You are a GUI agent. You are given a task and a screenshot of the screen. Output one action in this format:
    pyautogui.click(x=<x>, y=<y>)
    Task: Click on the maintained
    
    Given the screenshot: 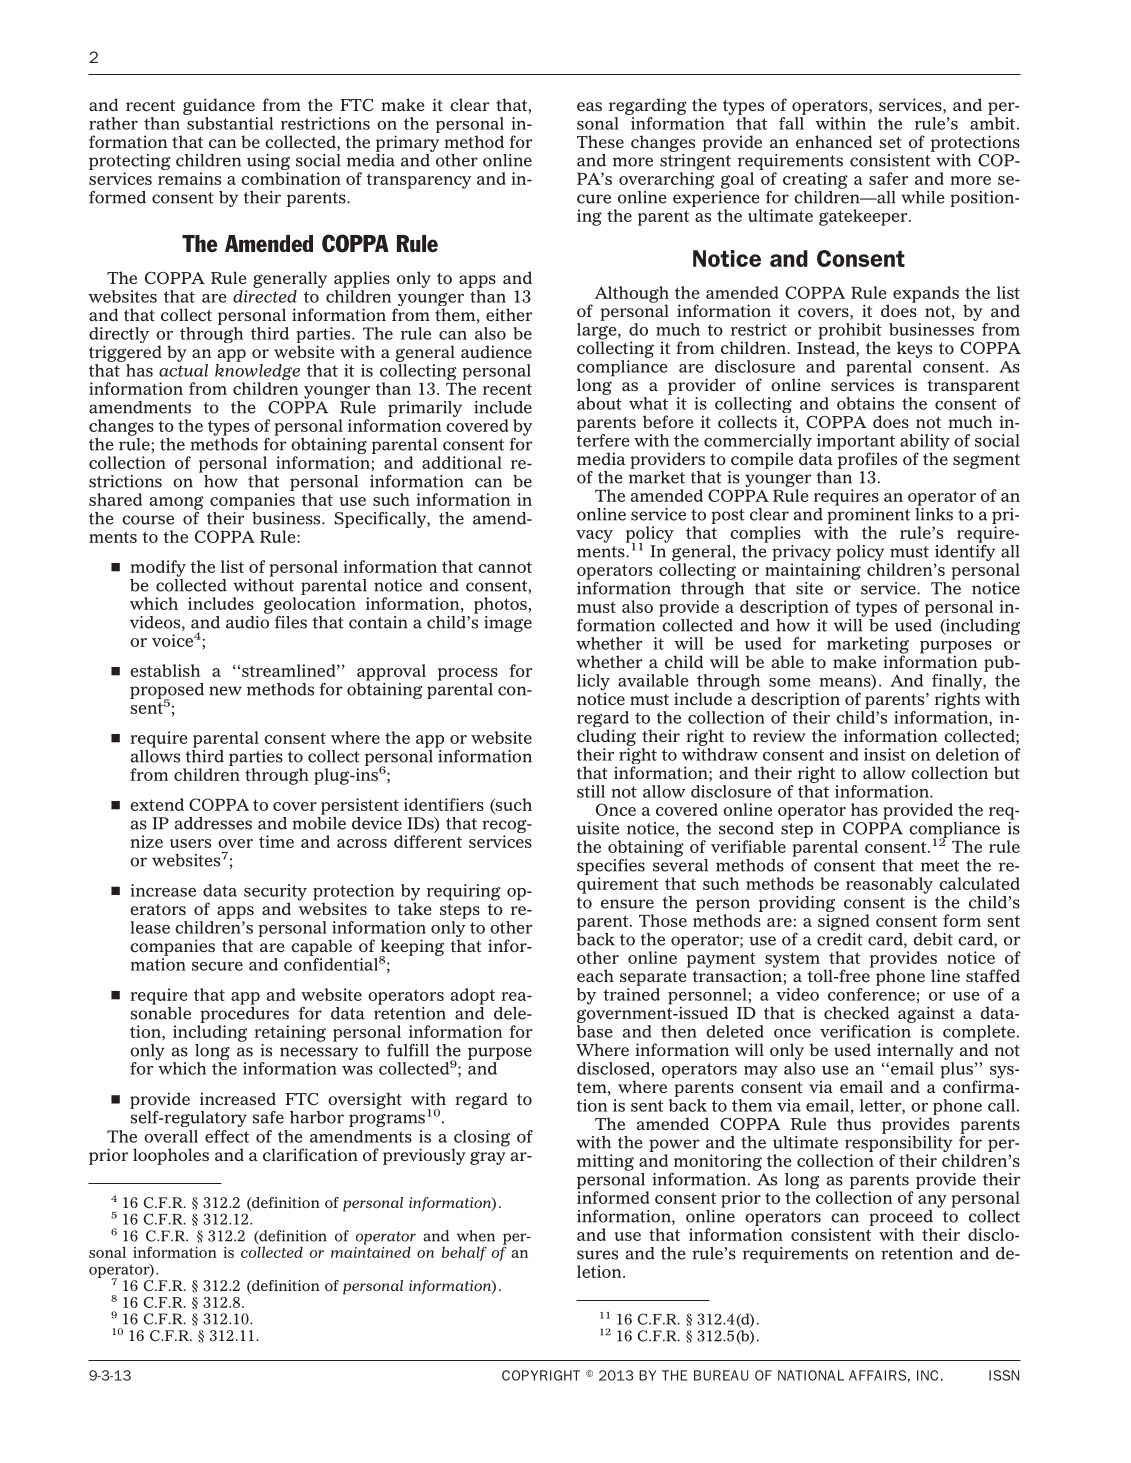 What is the action you would take?
    pyautogui.click(x=371, y=1251)
